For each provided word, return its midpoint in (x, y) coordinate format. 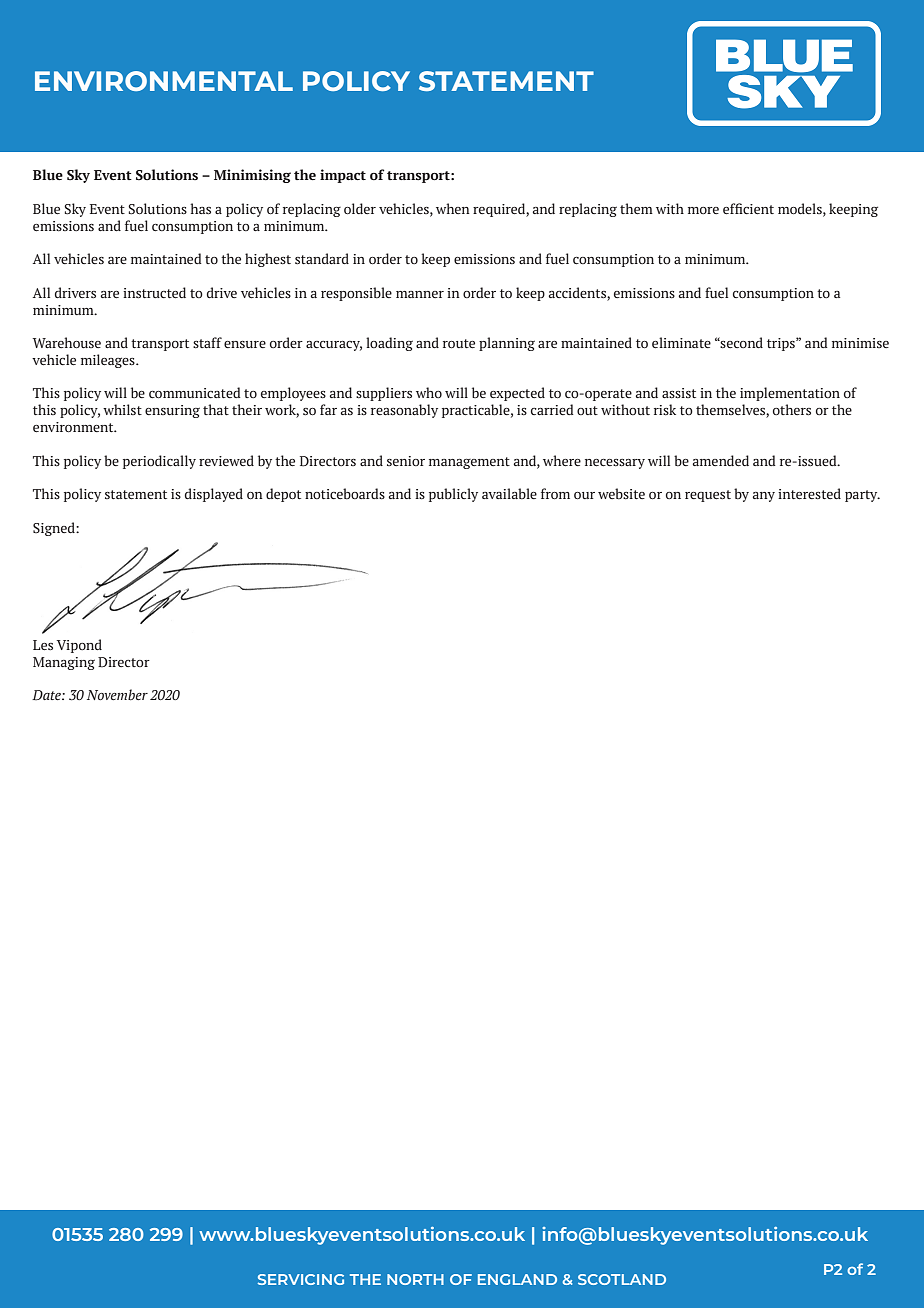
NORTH (415, 1279)
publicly (453, 495)
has (200, 208)
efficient (748, 208)
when (453, 208)
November (117, 695)
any (764, 497)
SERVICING (301, 1279)
